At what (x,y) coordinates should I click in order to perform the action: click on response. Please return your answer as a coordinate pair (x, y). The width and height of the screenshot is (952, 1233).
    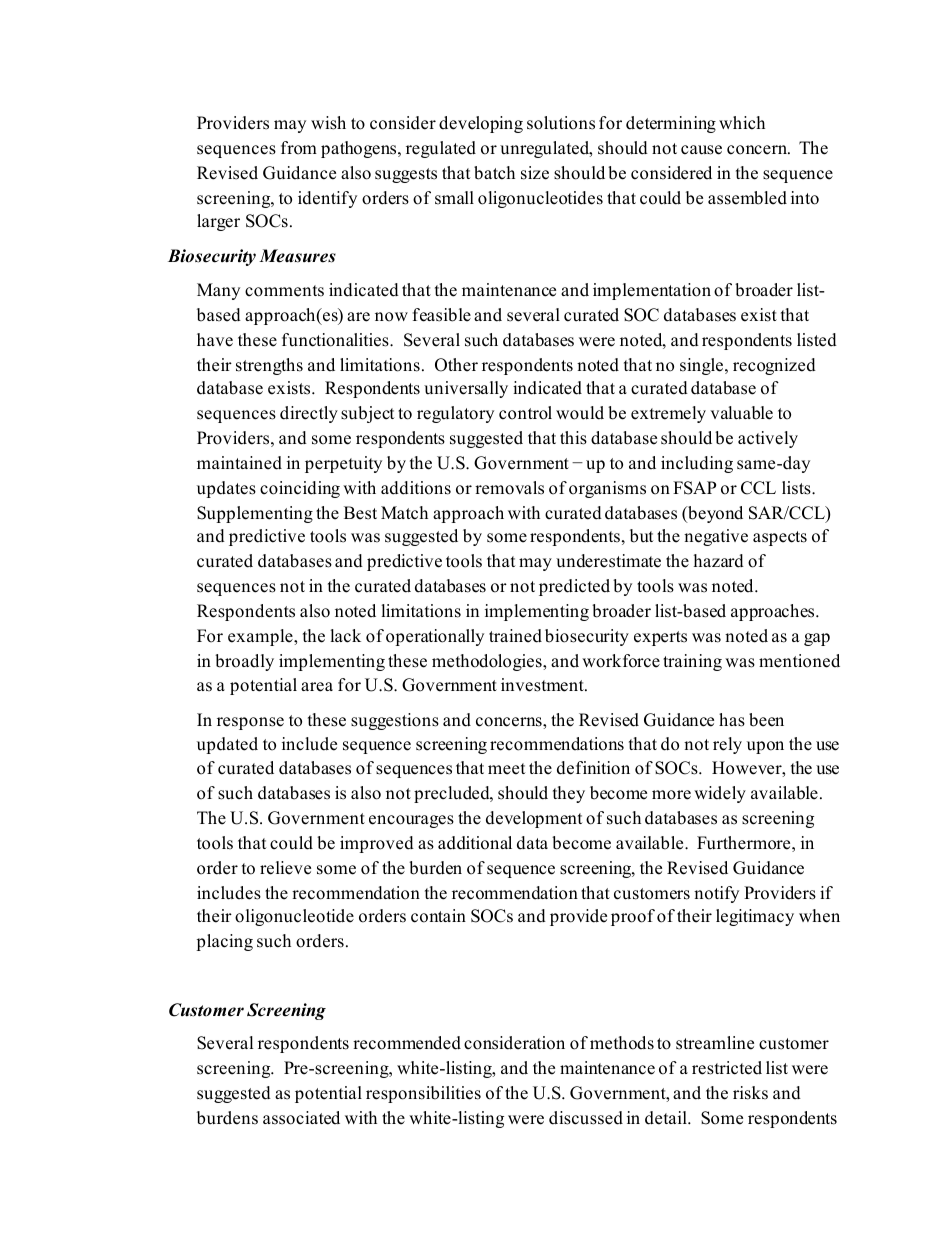
    Looking at the image, I should click on (250, 723).
